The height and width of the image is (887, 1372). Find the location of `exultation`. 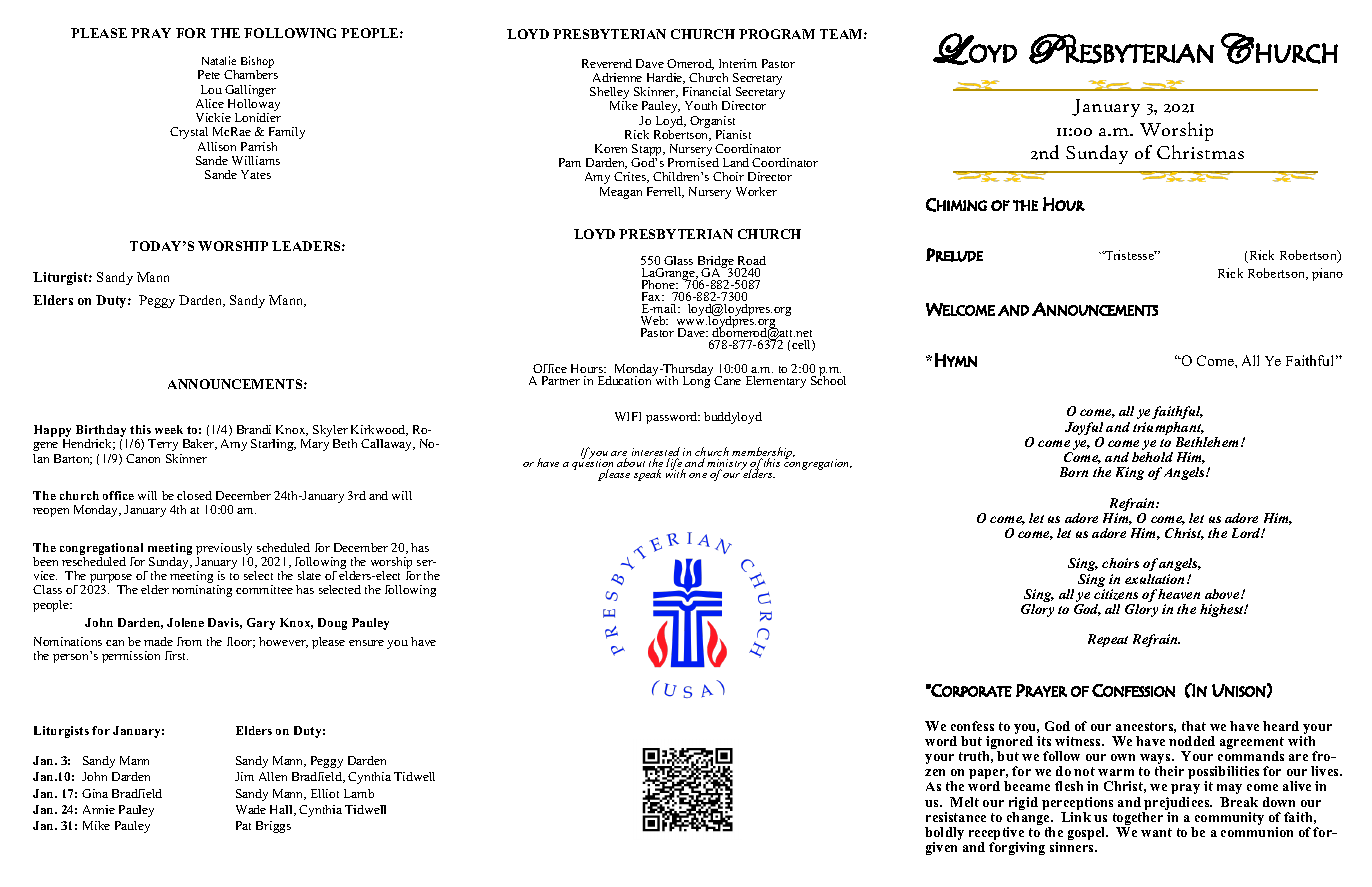

exultation is located at coordinates (1156, 579).
